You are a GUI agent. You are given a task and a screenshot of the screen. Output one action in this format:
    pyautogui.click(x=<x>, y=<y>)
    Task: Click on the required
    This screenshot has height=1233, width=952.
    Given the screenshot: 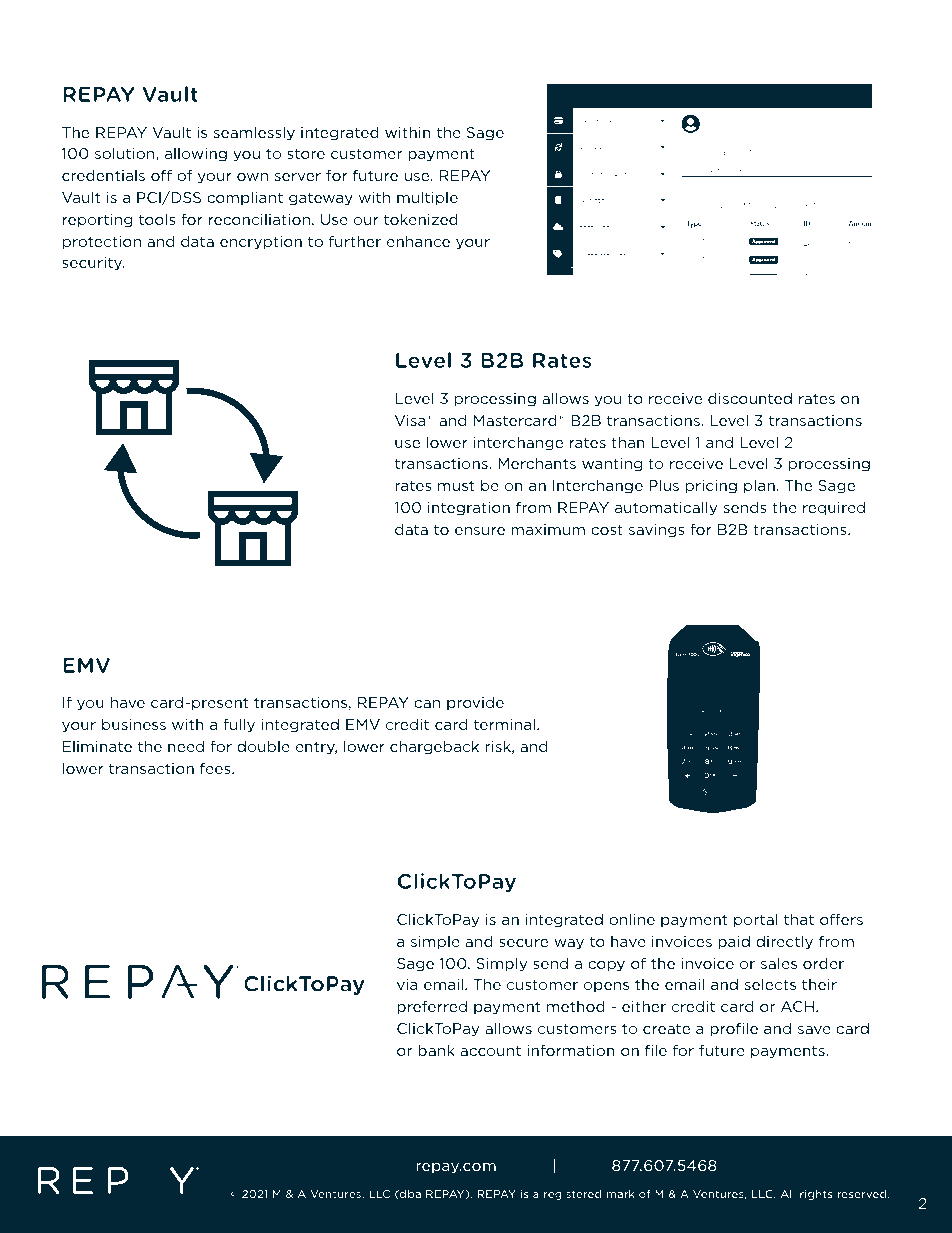 What is the action you would take?
    pyautogui.click(x=834, y=508)
